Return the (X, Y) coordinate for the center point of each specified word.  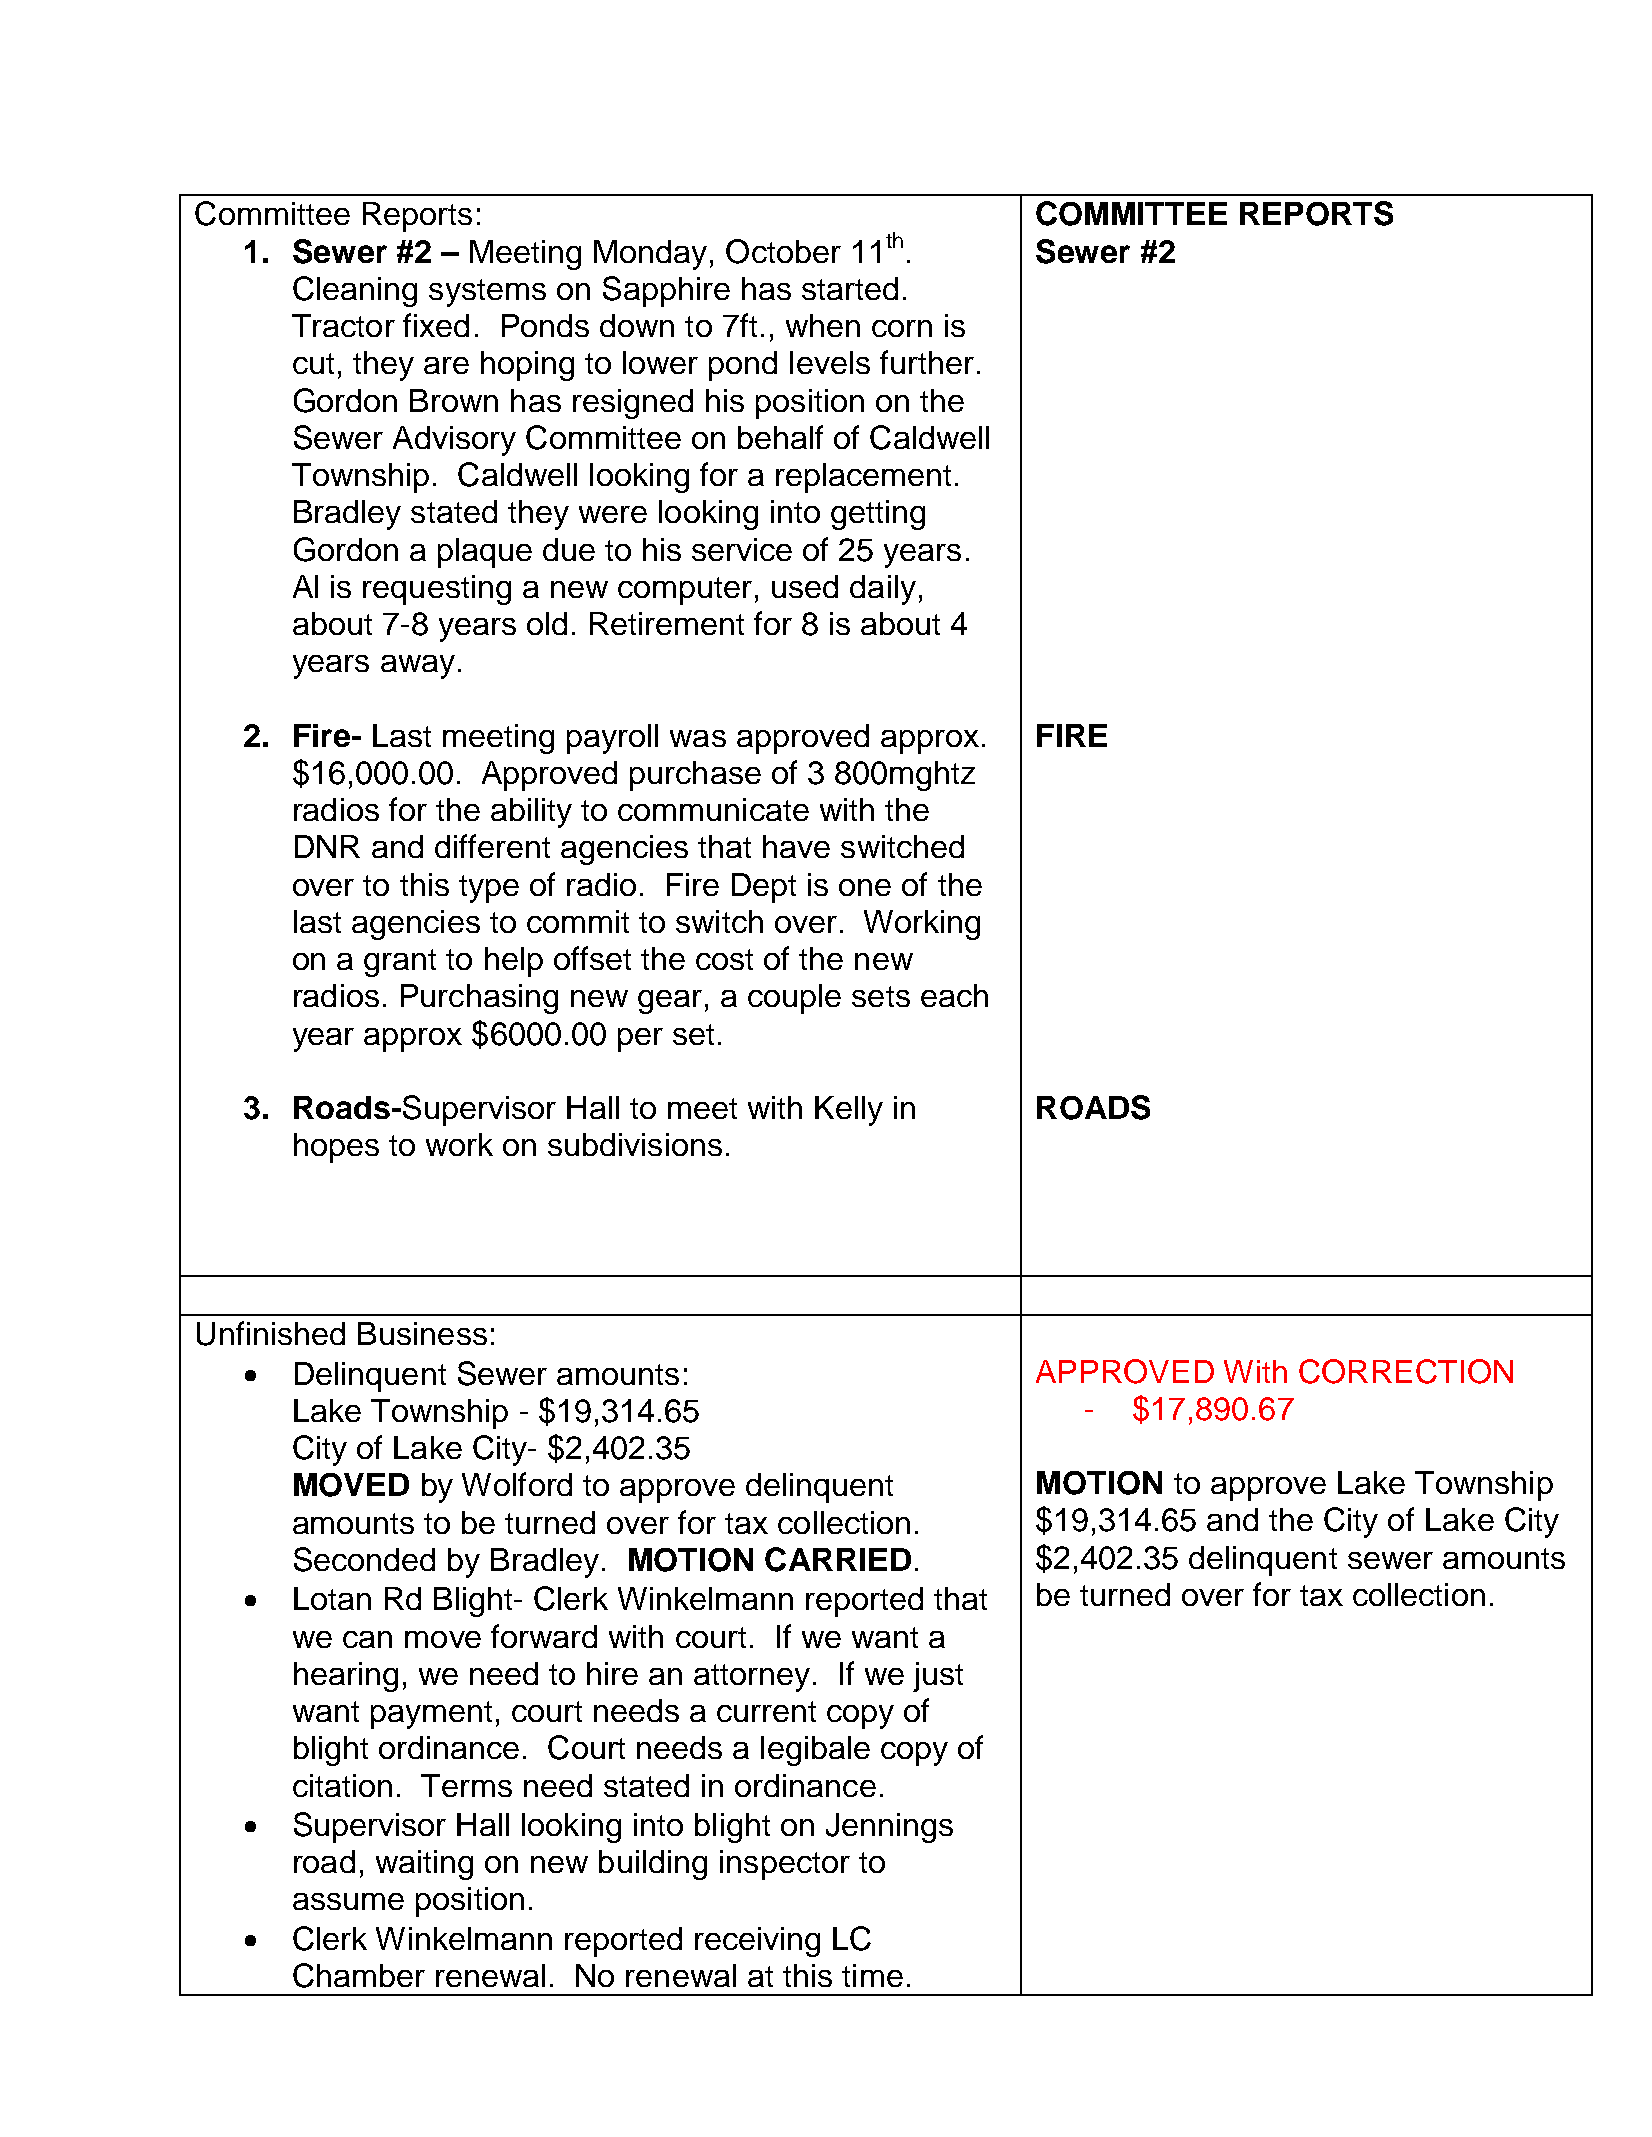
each (954, 995)
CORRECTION (1406, 1371)
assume (348, 1901)
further (927, 362)
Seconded (364, 1559)
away (418, 667)
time (872, 1975)
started (850, 288)
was (698, 738)
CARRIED (838, 1559)
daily (883, 590)
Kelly (849, 1111)
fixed (436, 325)
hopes (336, 1148)
